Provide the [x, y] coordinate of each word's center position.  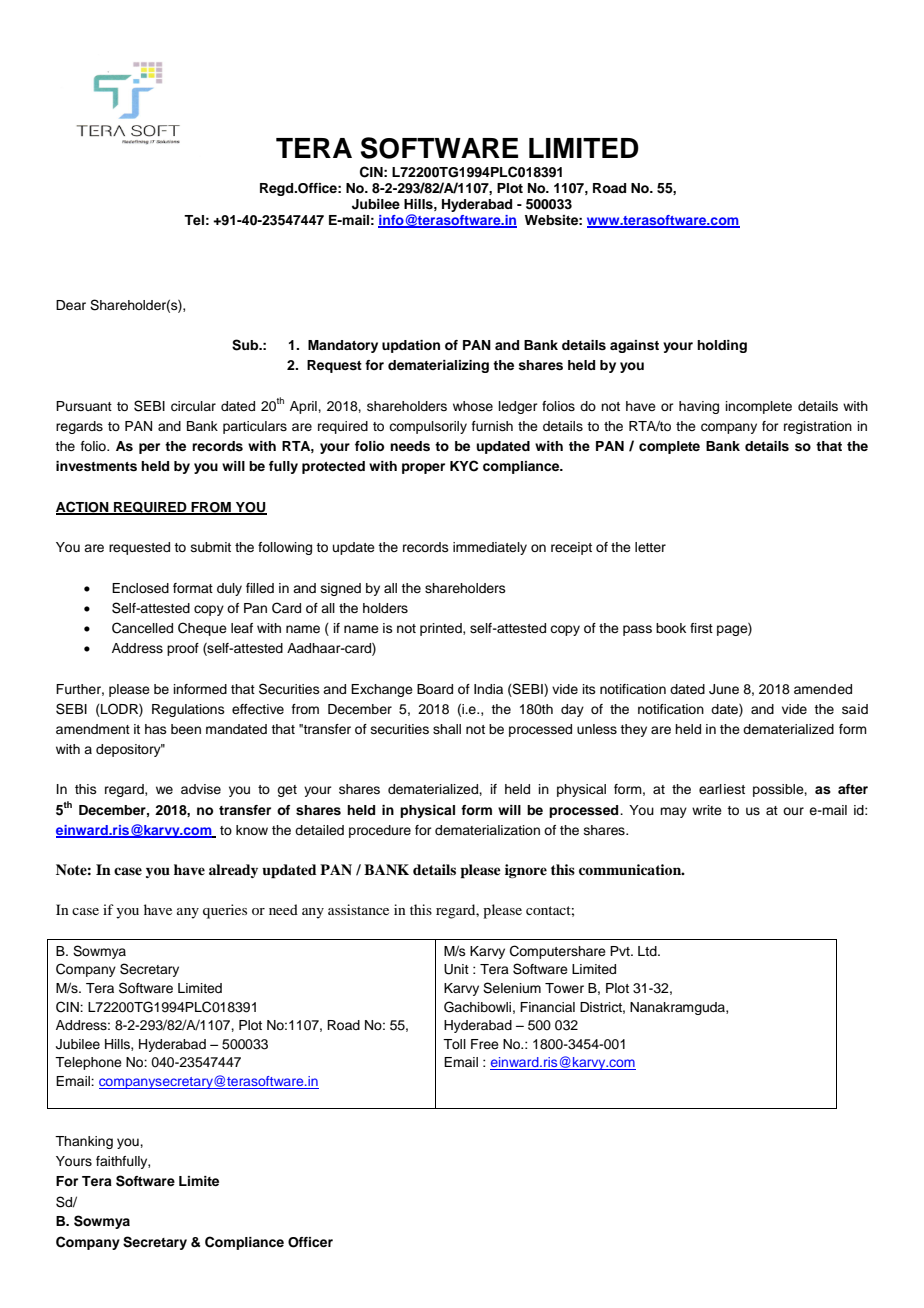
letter [650, 547]
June [724, 689]
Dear [71, 305]
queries [225, 911]
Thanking [84, 1142]
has [156, 729]
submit [211, 547]
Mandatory [343, 346]
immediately [490, 548]
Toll [454, 1044]
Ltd [648, 951]
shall [447, 729]
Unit [456, 969]
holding [722, 346]
